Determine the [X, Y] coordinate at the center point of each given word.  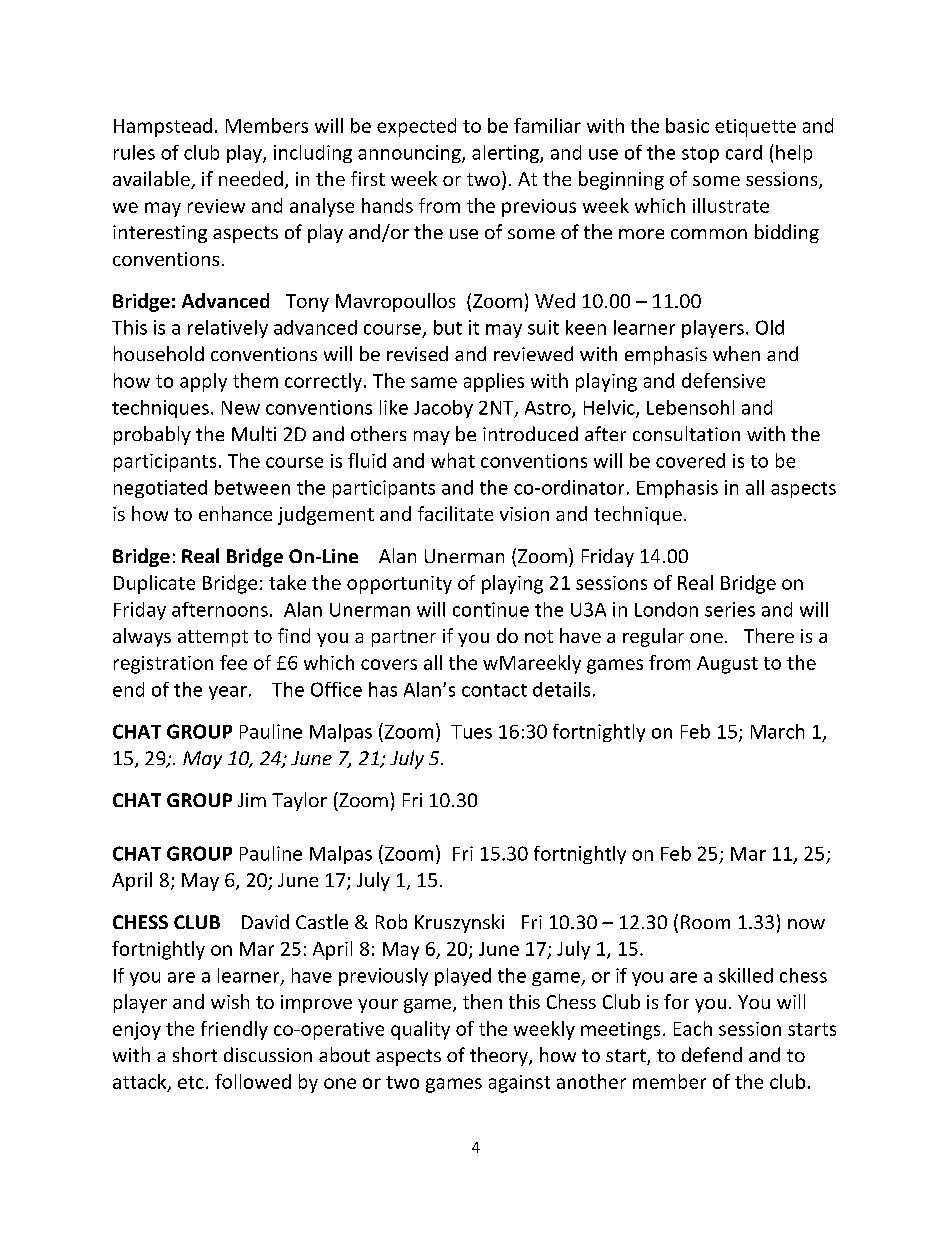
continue [491, 609]
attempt [213, 638]
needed [251, 178]
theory [500, 1056]
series [730, 609]
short [195, 1054]
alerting [506, 154]
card [744, 152]
